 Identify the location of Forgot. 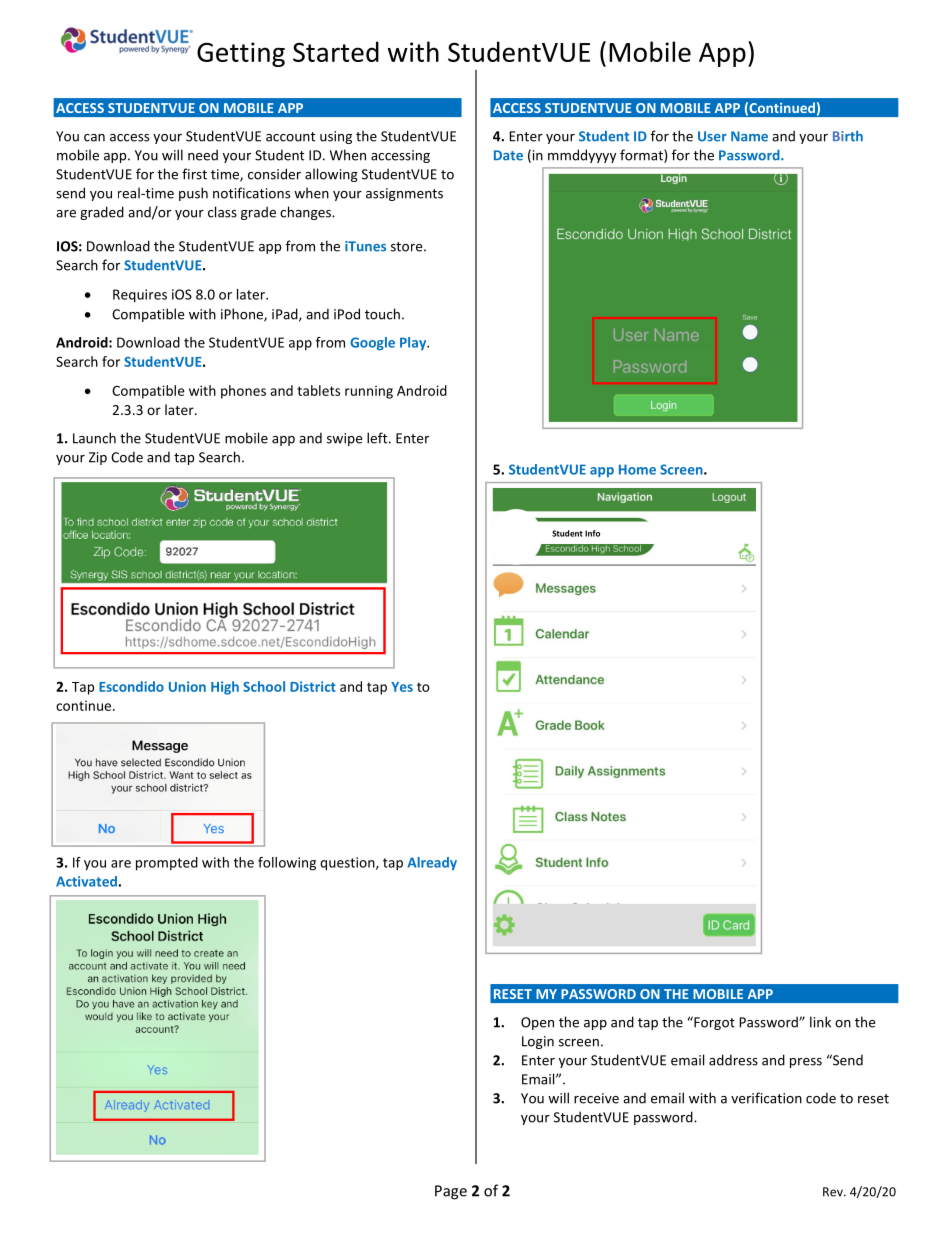
(713, 1023).
